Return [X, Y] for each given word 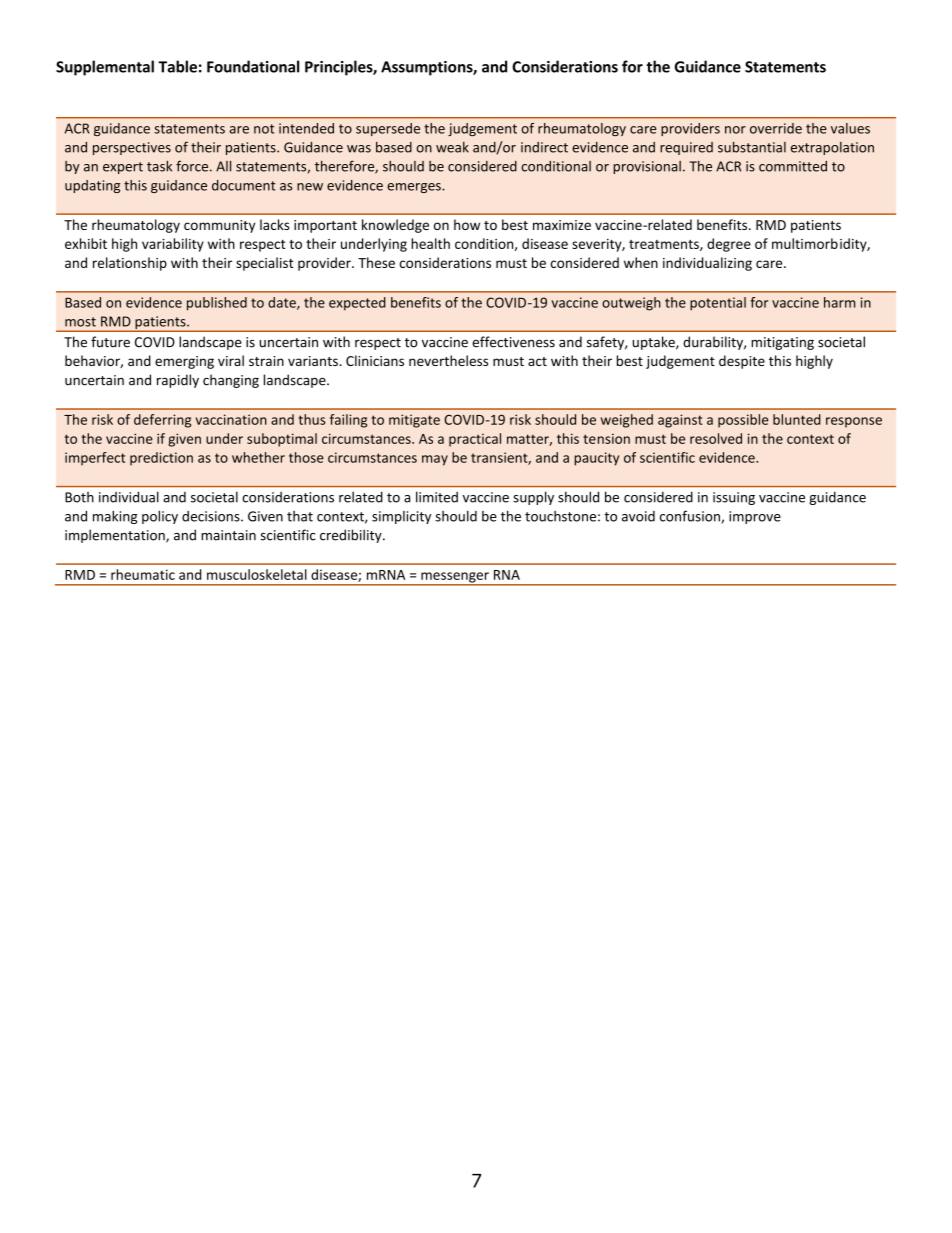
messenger [455, 578]
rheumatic [143, 574]
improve [755, 517]
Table [177, 66]
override [776, 128]
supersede [388, 129]
